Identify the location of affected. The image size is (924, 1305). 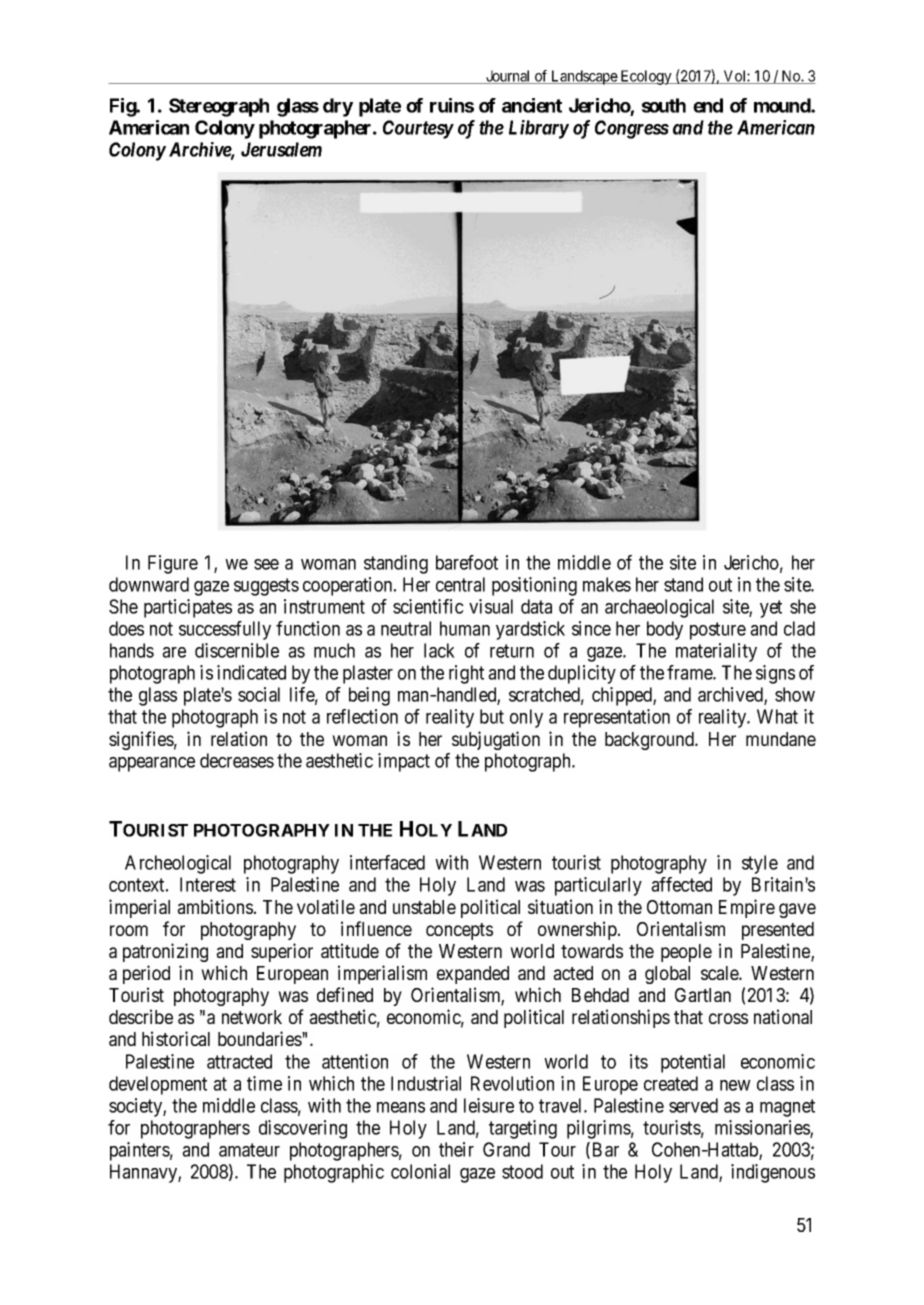
(681, 884).
